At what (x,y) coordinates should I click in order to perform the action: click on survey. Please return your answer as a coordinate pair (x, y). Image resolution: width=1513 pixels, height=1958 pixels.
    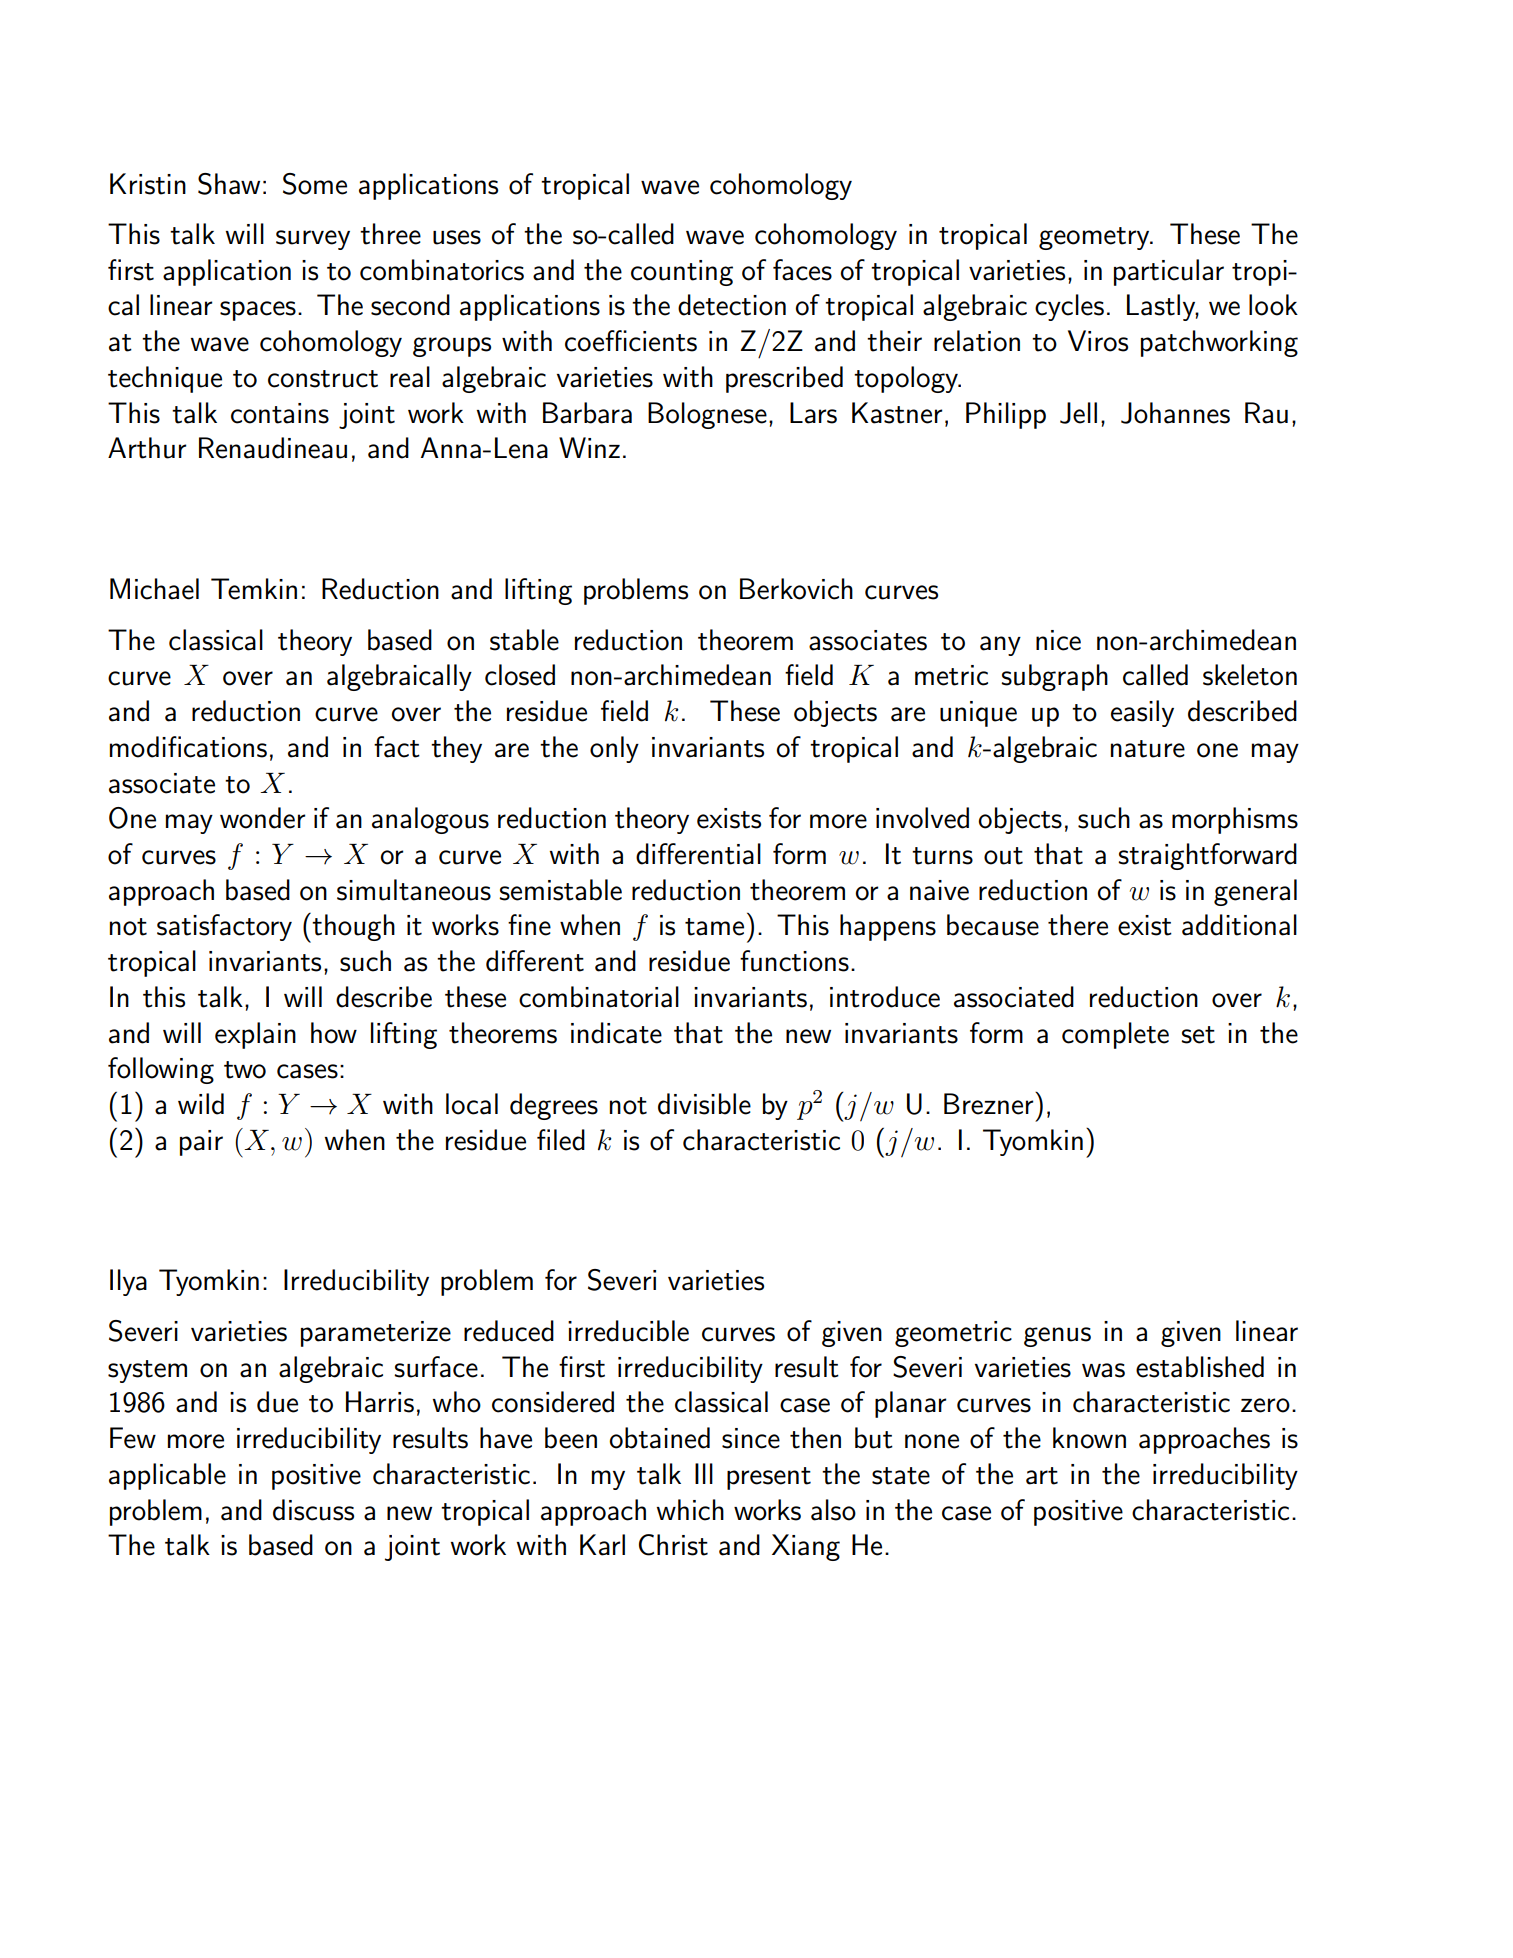
    Looking at the image, I should click on (313, 240).
